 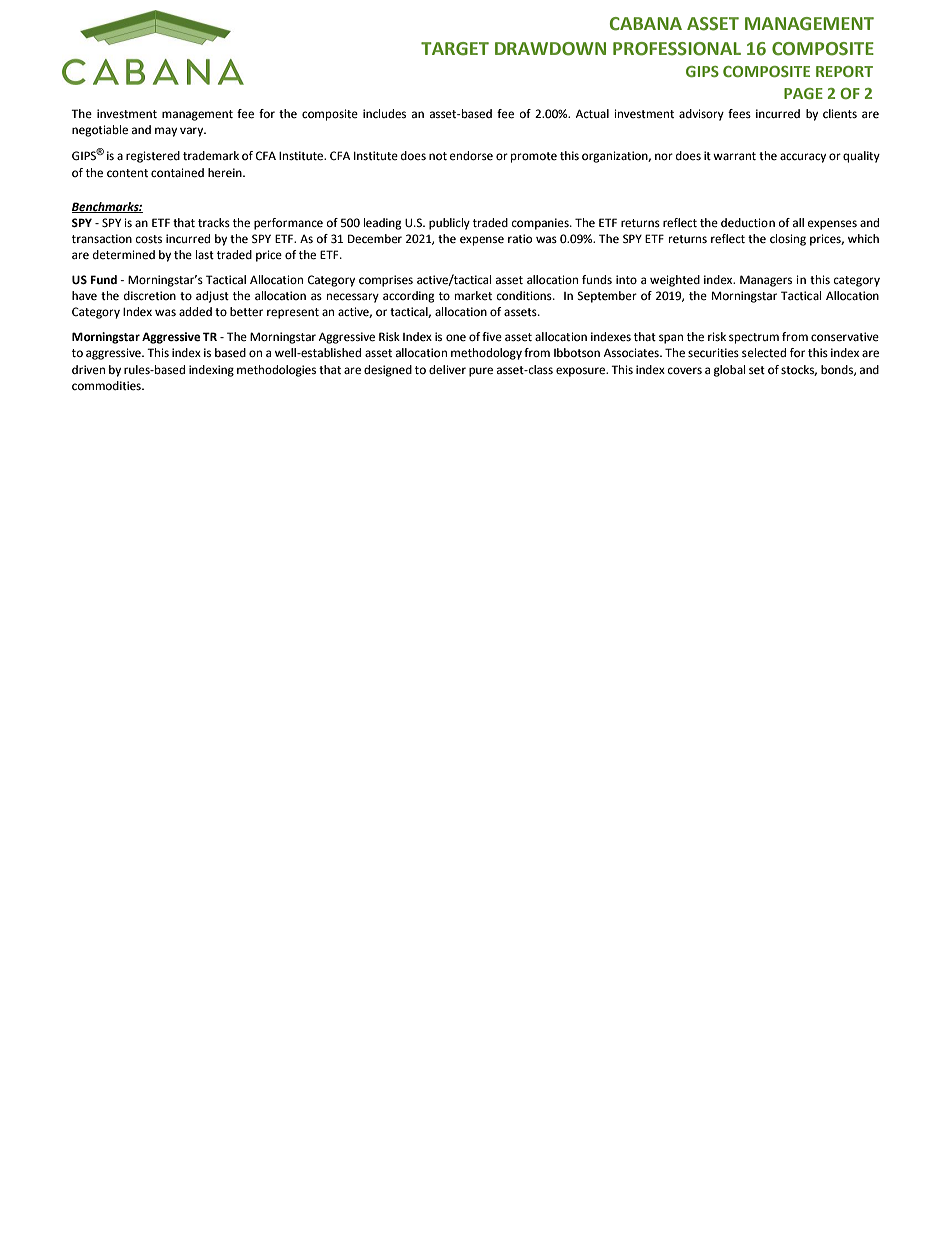 I want to click on publicly, so click(x=449, y=224).
